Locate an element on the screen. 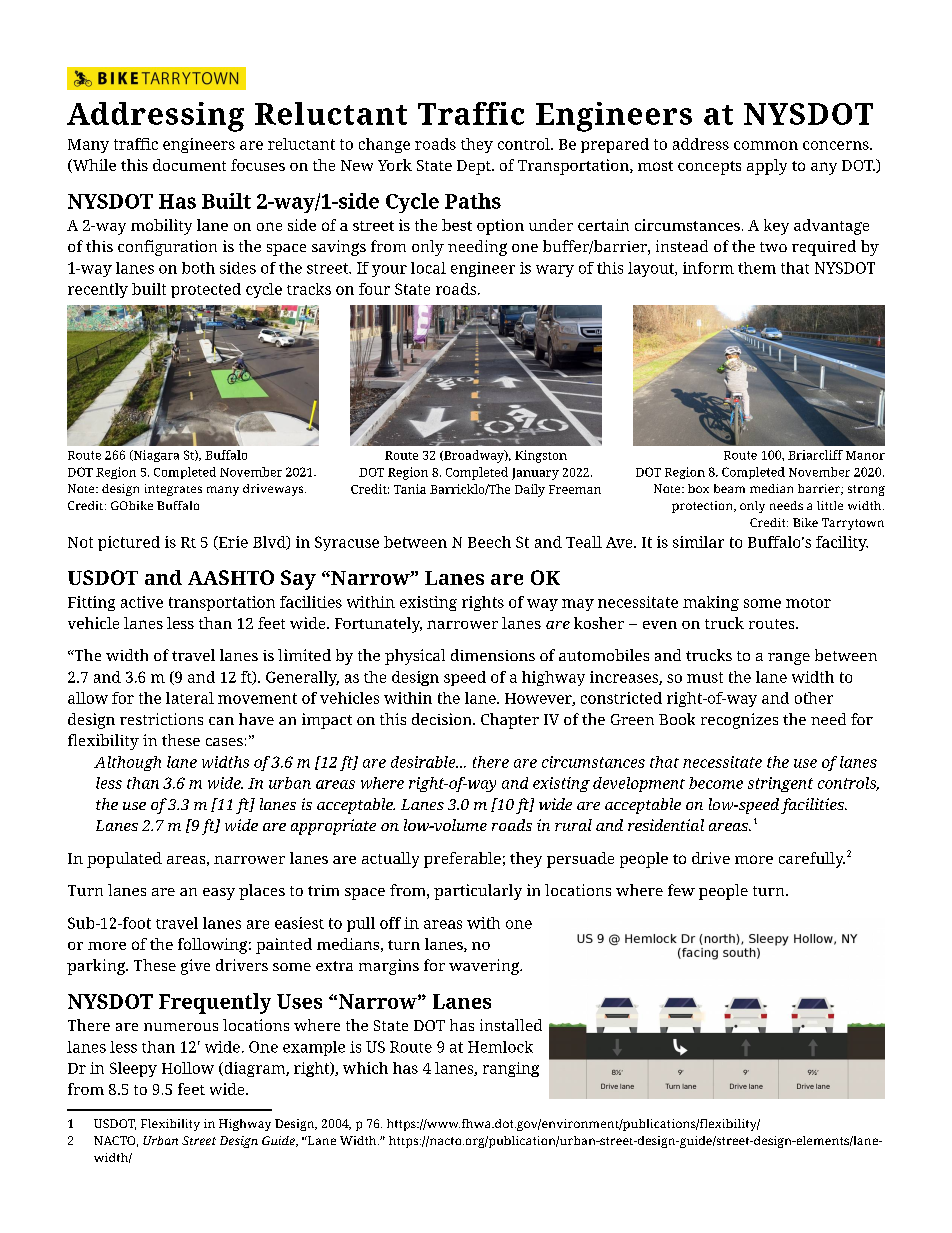 Image resolution: width=952 pixels, height=1233 pixels. Broadway is located at coordinates (474, 456).
